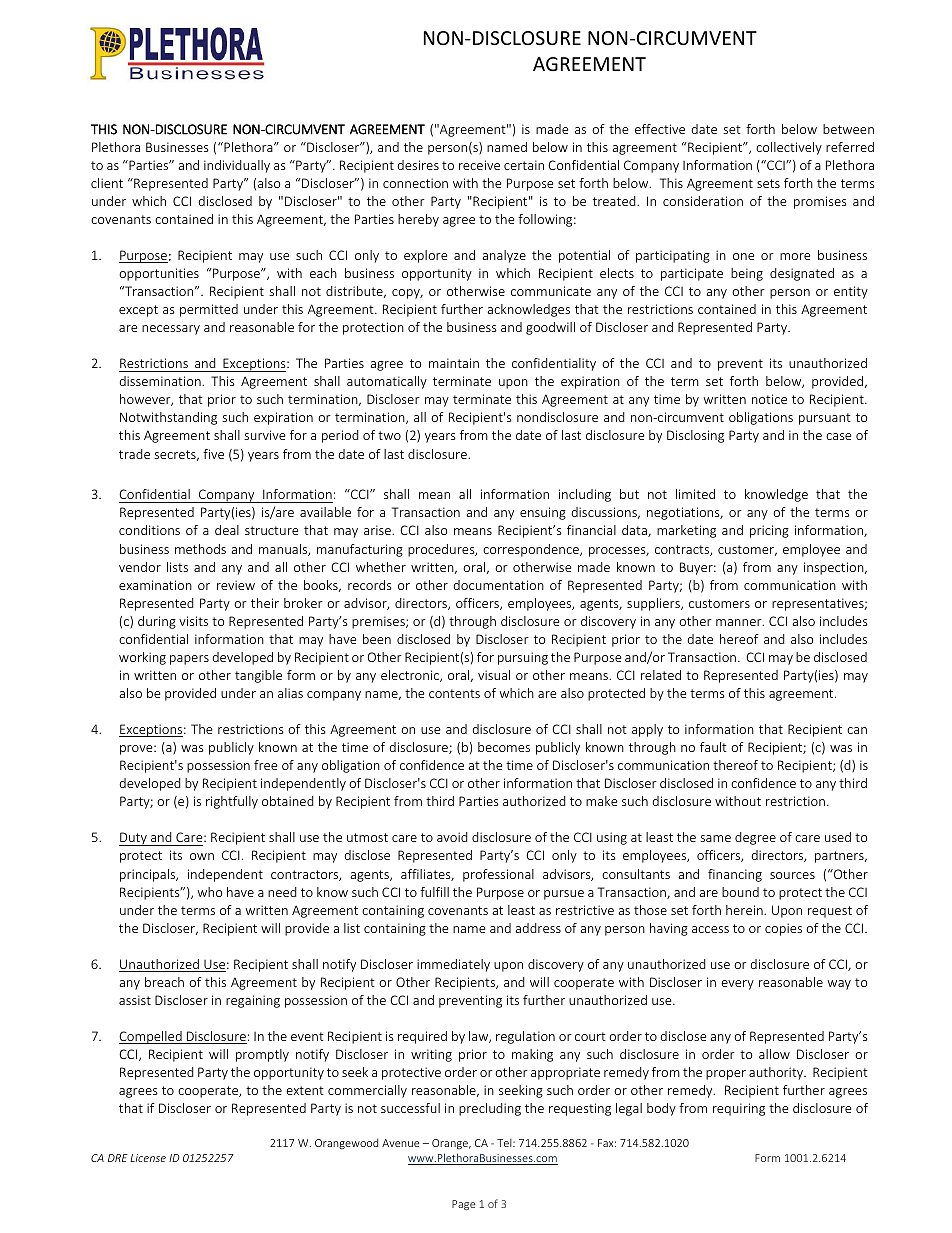 This page has width=952, height=1233. What do you see at coordinates (538, 928) in the page?
I see `address` at bounding box center [538, 928].
